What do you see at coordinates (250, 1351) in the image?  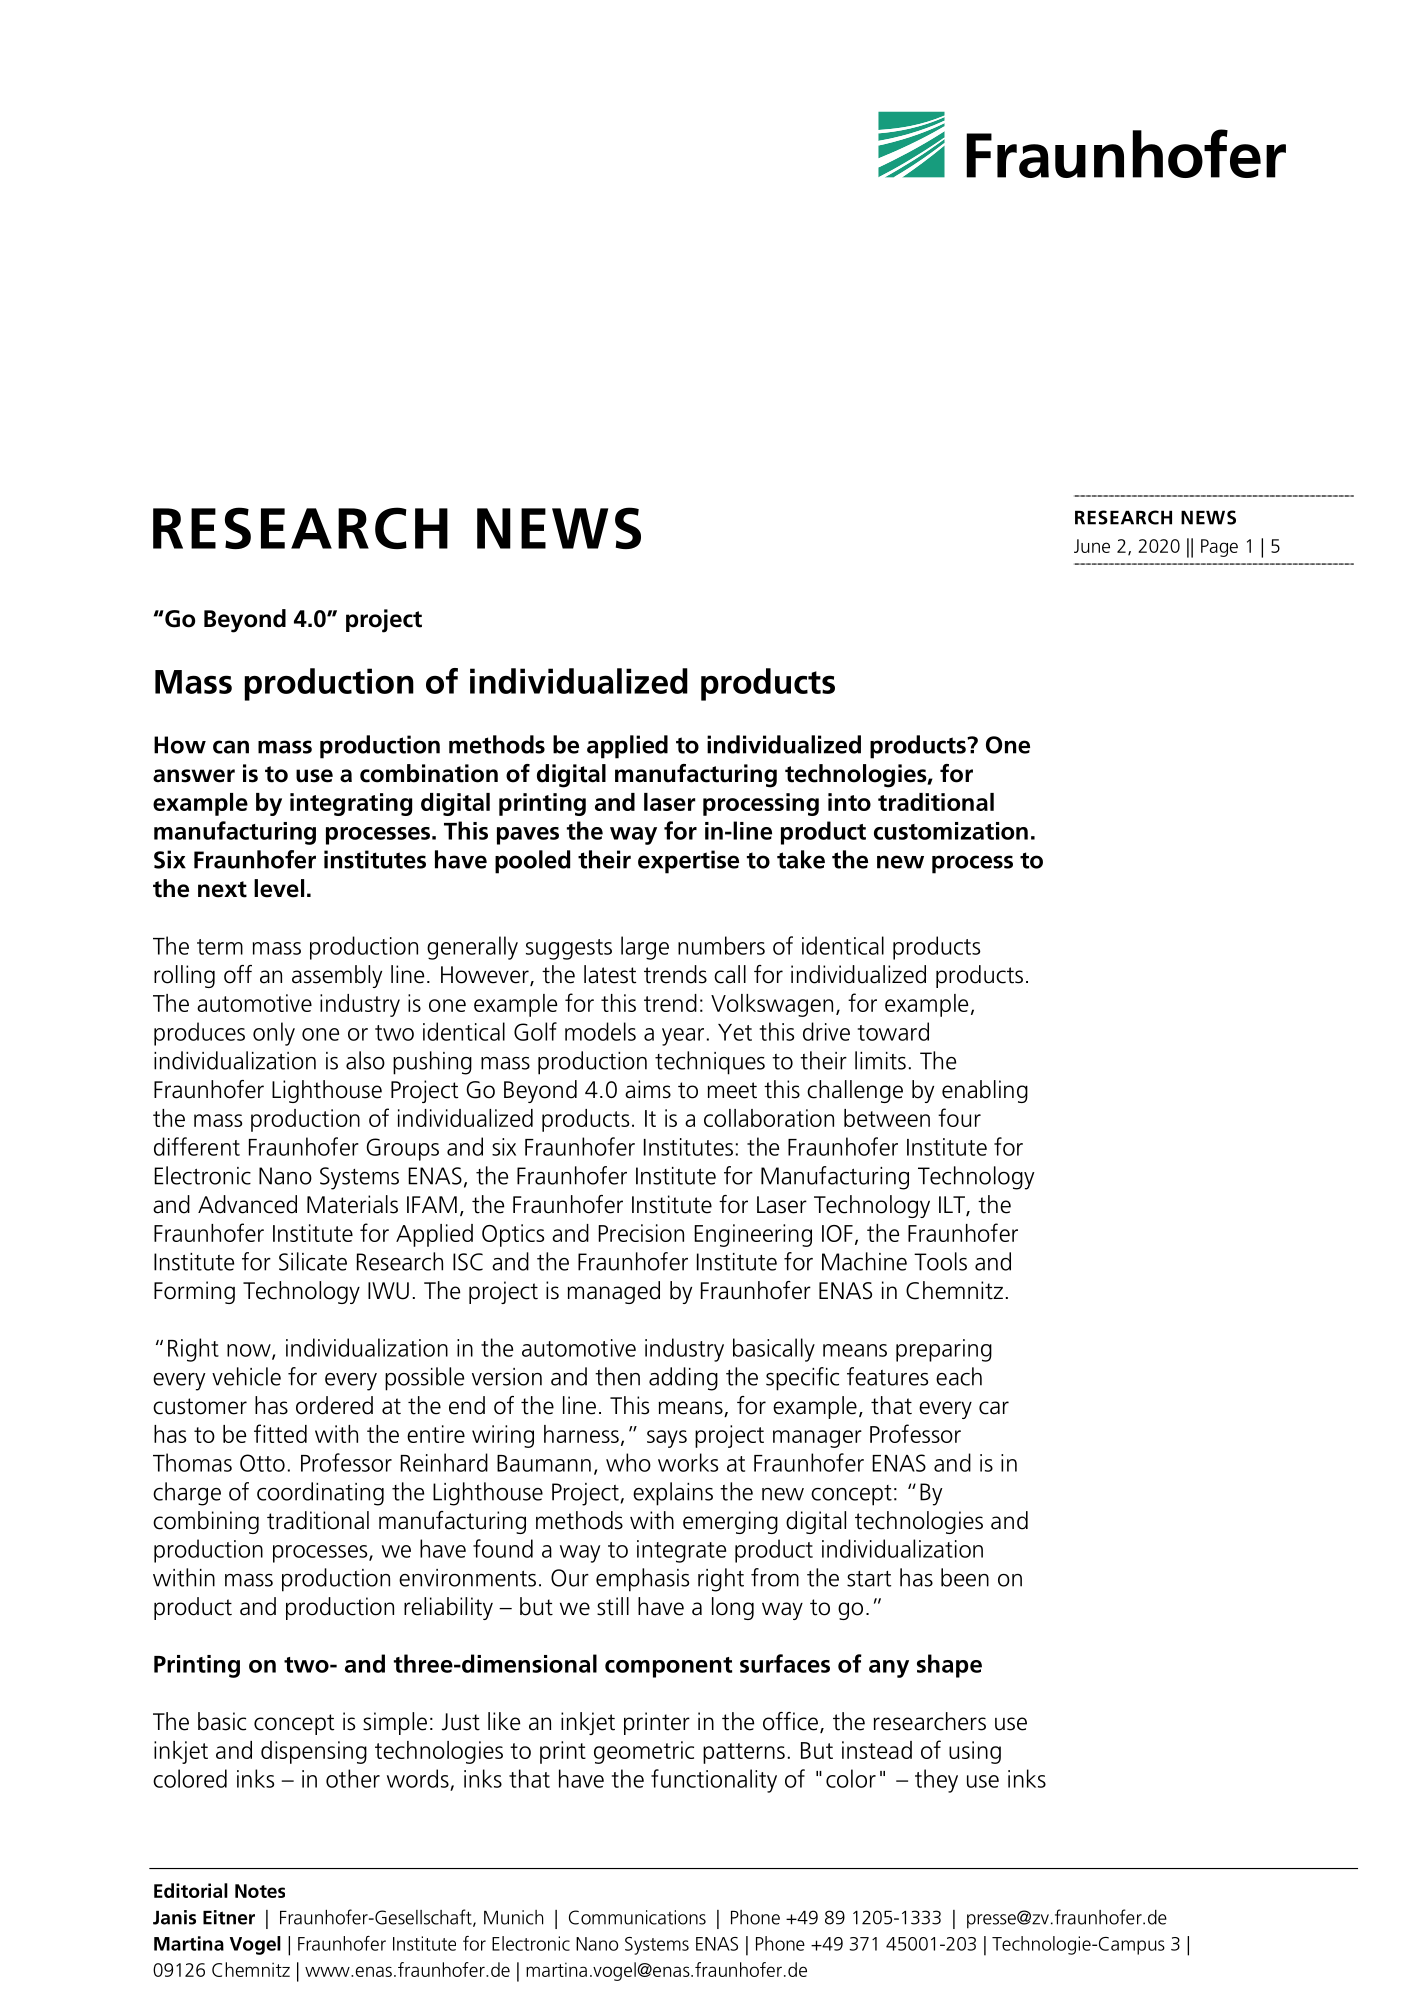 I see `now` at bounding box center [250, 1351].
